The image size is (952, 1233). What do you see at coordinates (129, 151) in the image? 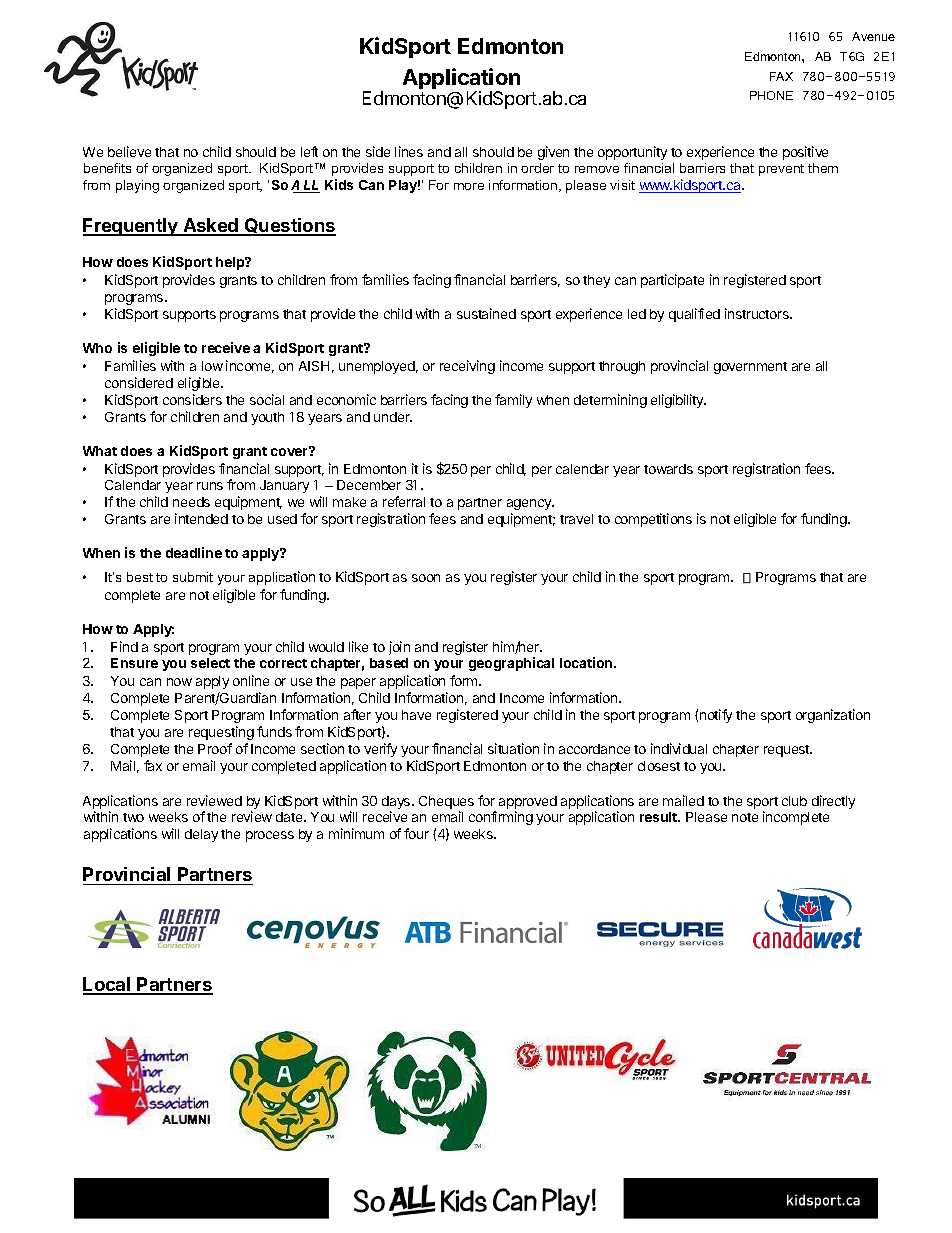
I see `believe` at bounding box center [129, 151].
